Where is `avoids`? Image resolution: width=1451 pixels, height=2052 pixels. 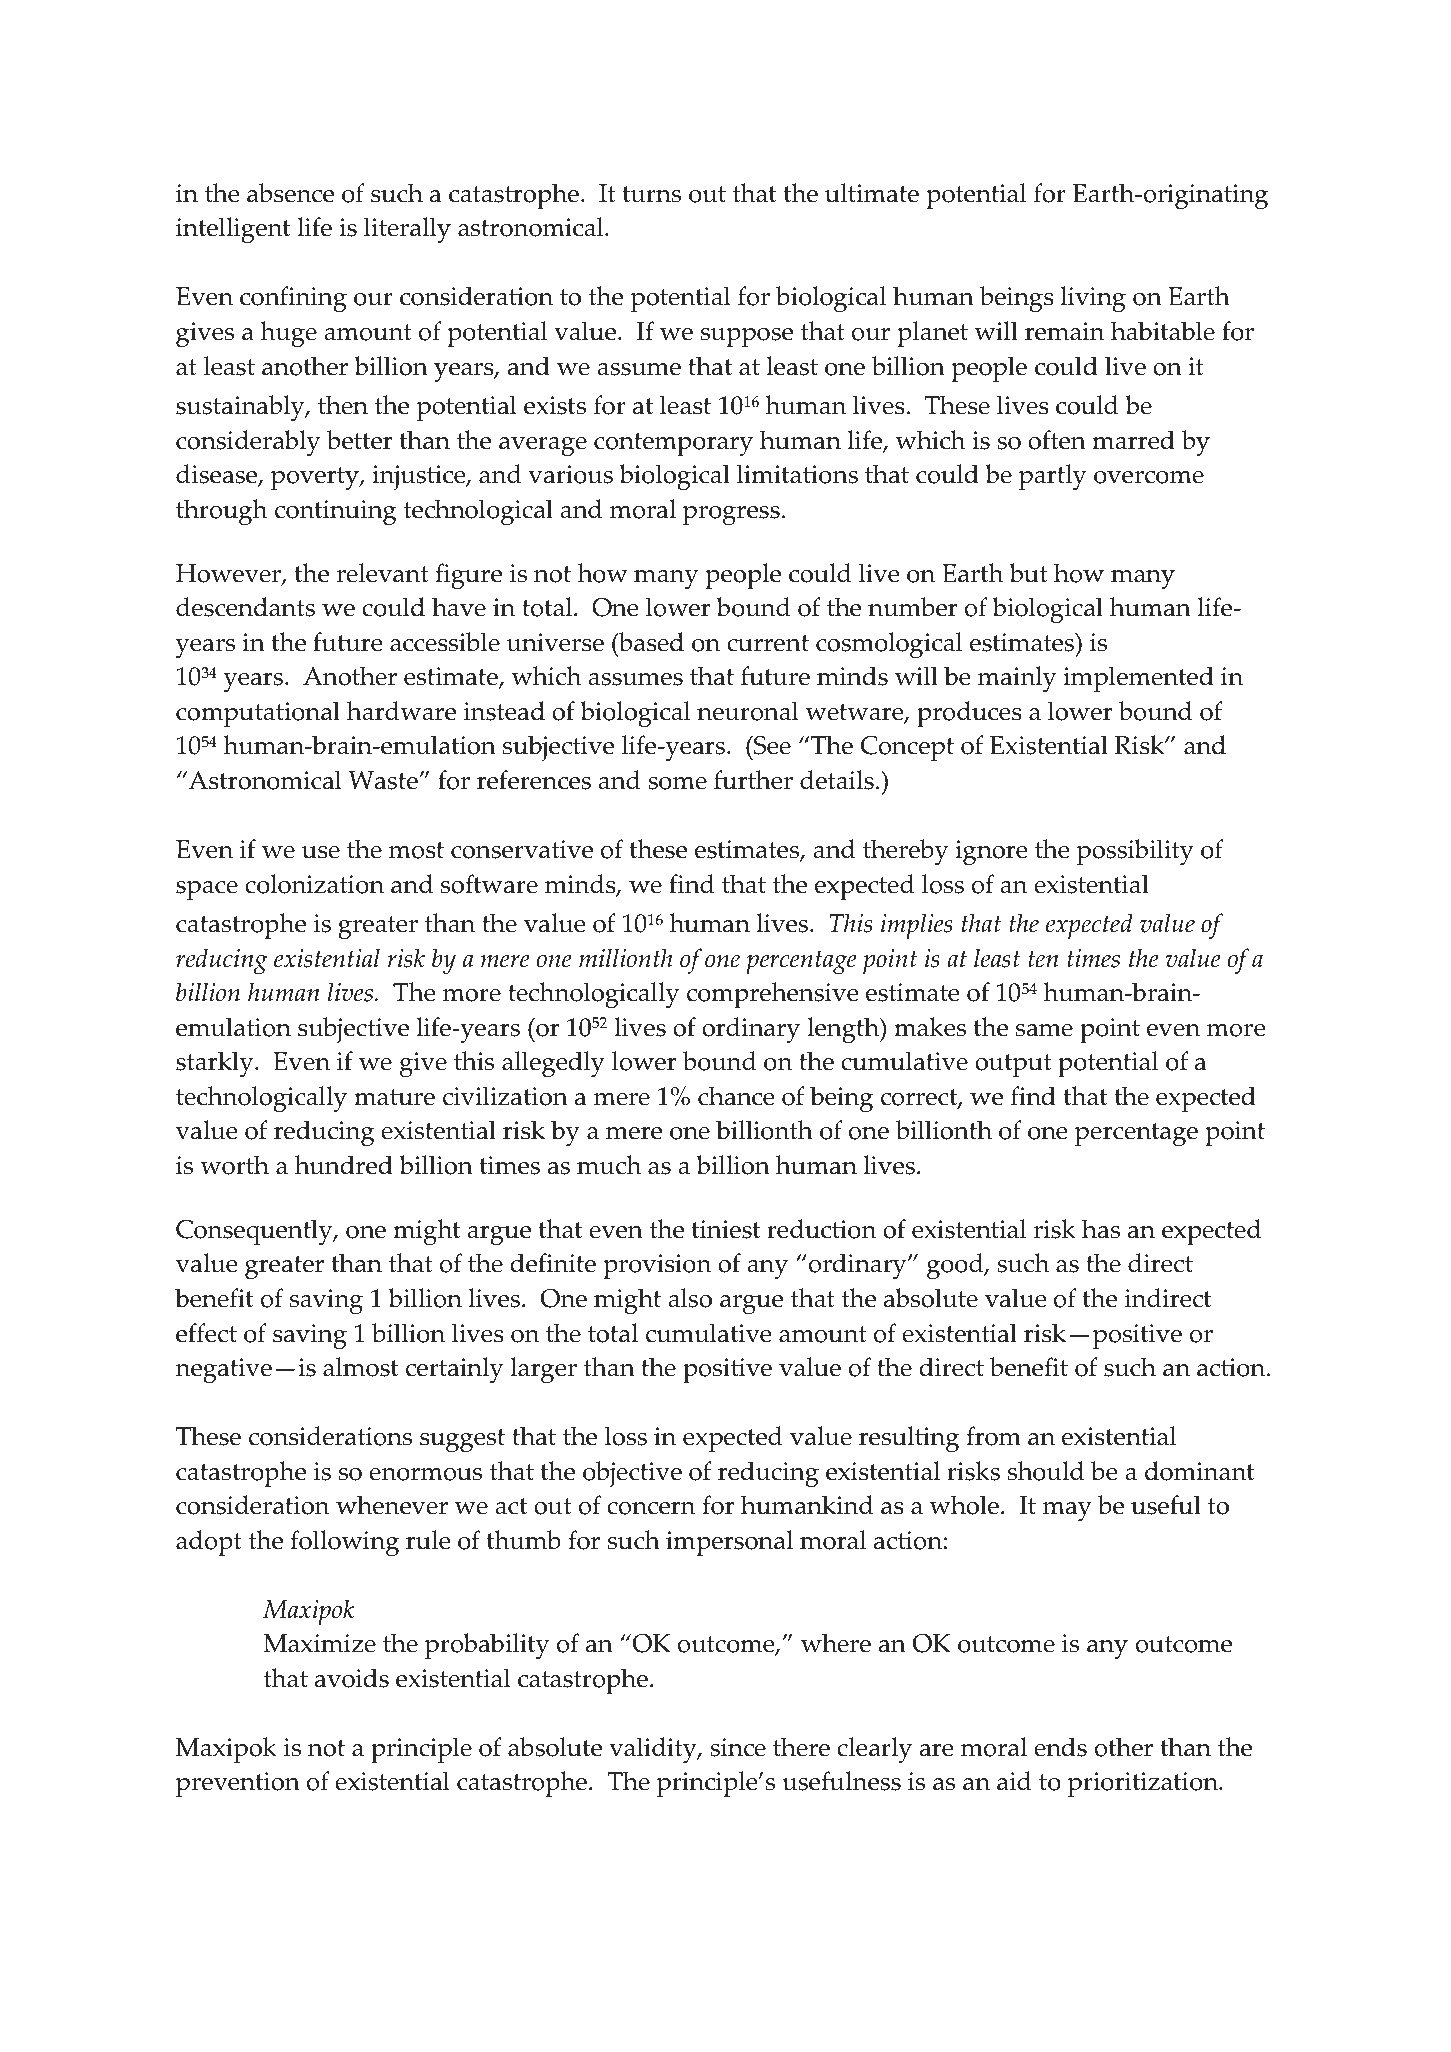 avoids is located at coordinates (352, 1678).
